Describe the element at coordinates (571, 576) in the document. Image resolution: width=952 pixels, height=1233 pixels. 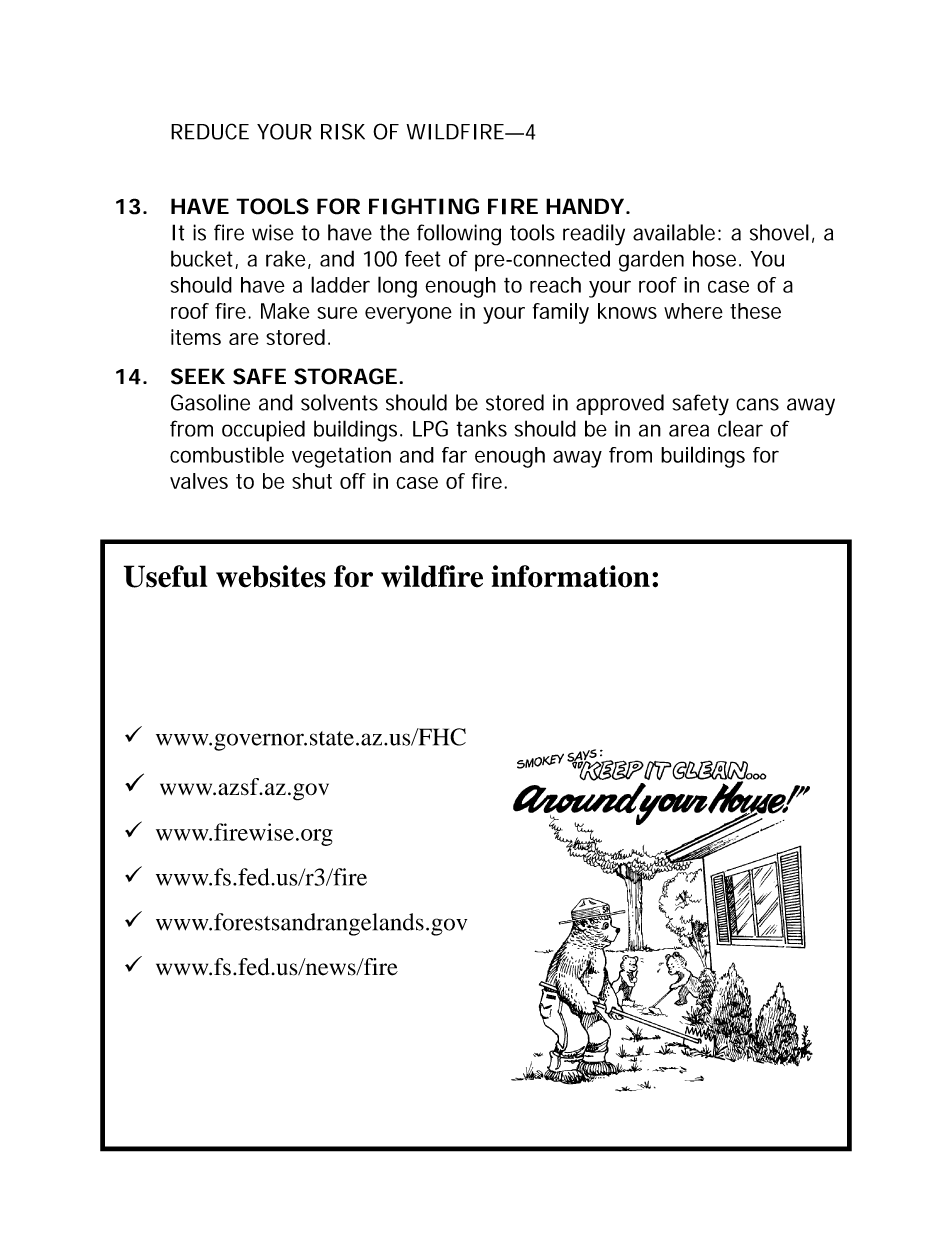
I see `information` at that location.
